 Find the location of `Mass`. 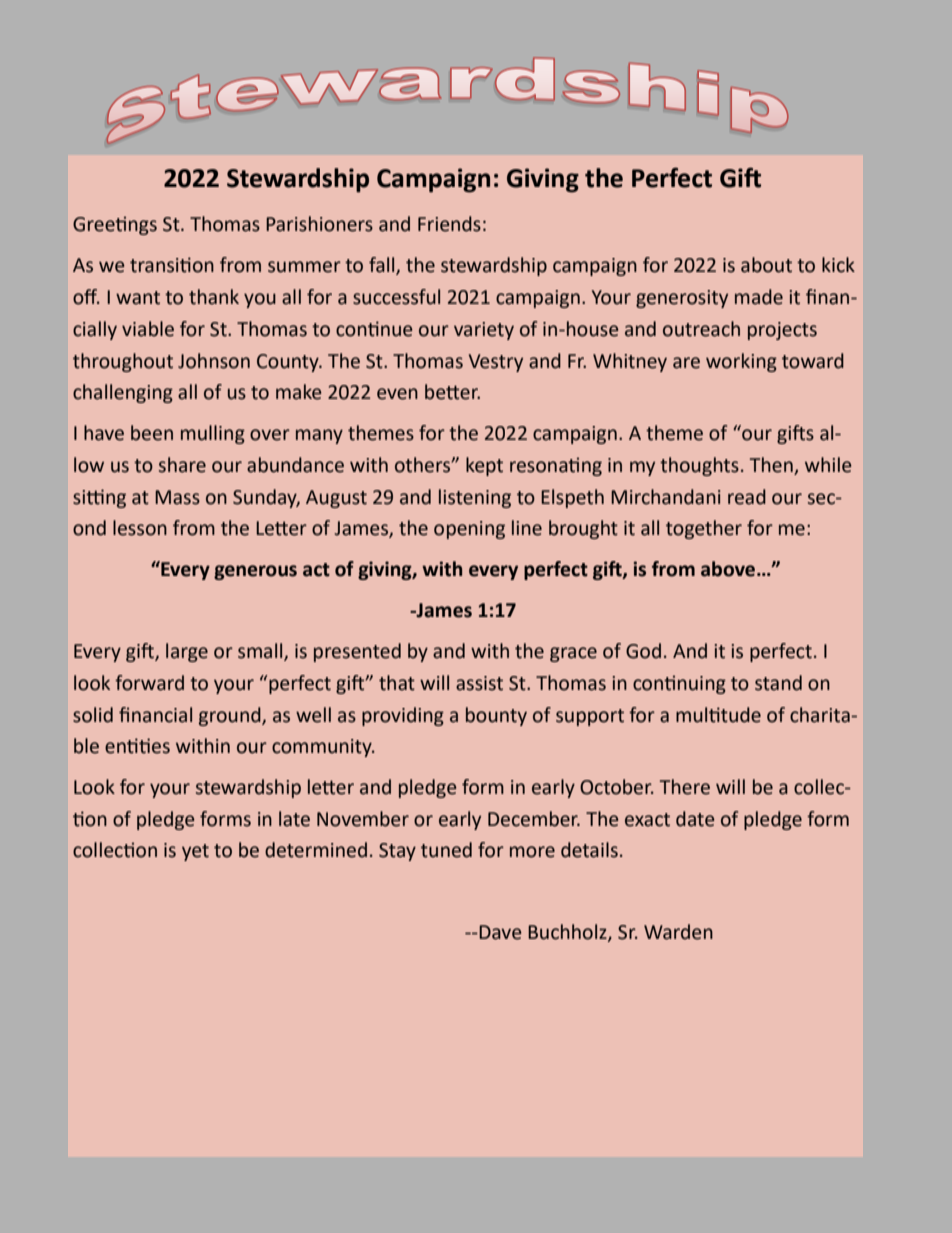

Mass is located at coordinates (177, 497).
